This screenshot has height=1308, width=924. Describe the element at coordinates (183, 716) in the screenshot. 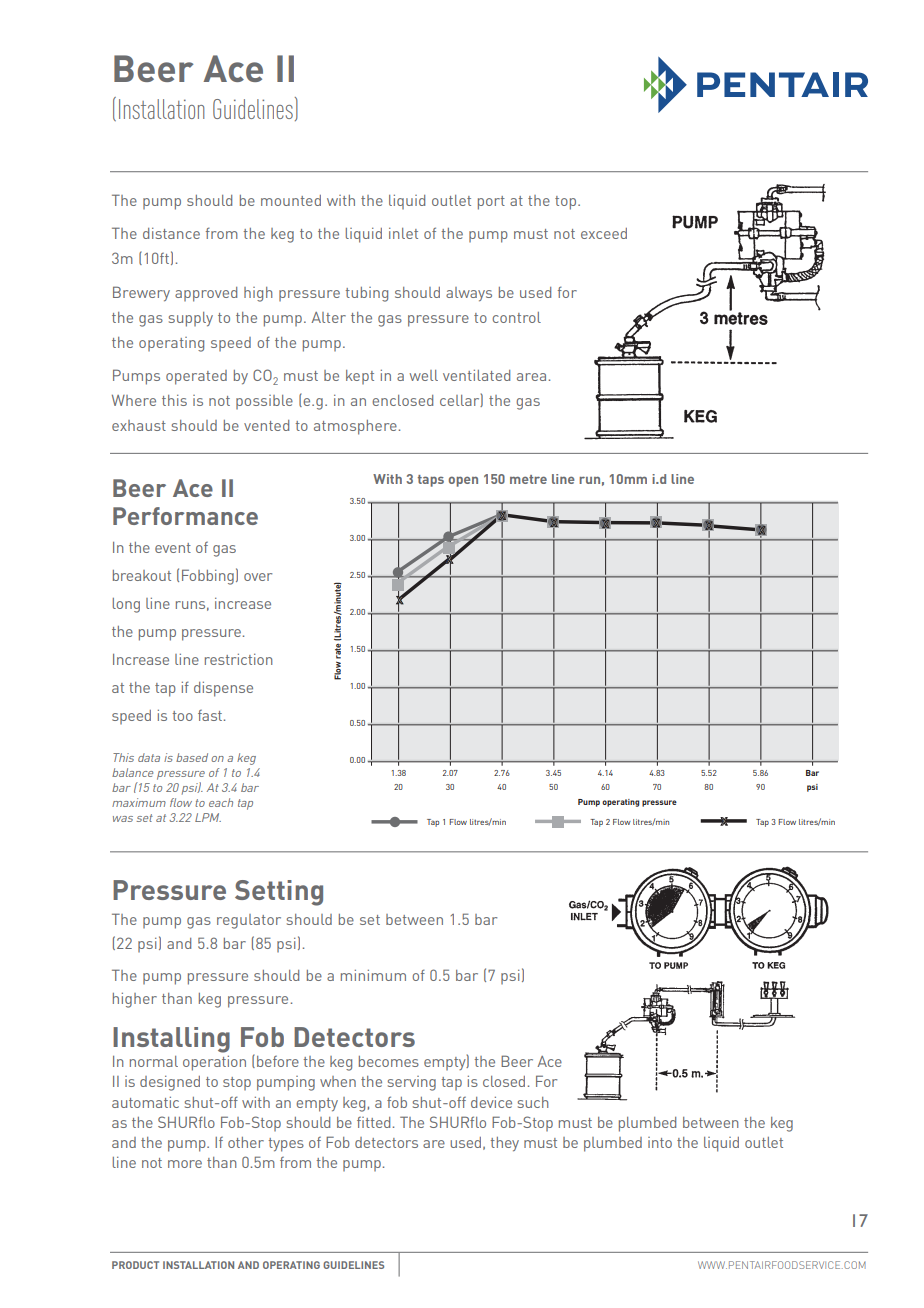

I see `too` at that location.
